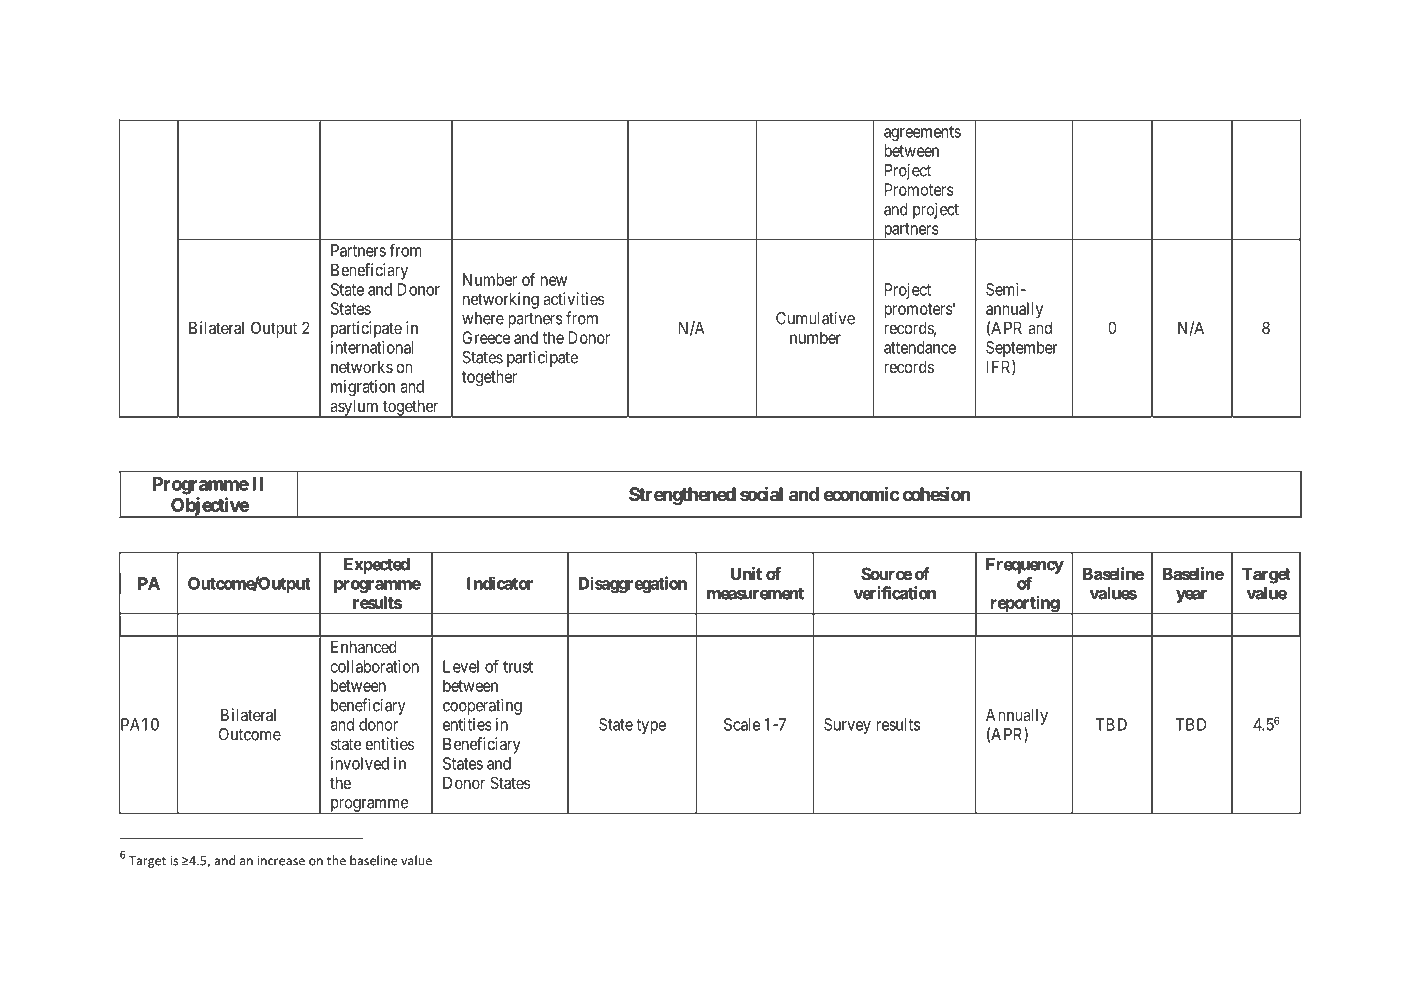 The image size is (1421, 1005). I want to click on new, so click(554, 281).
